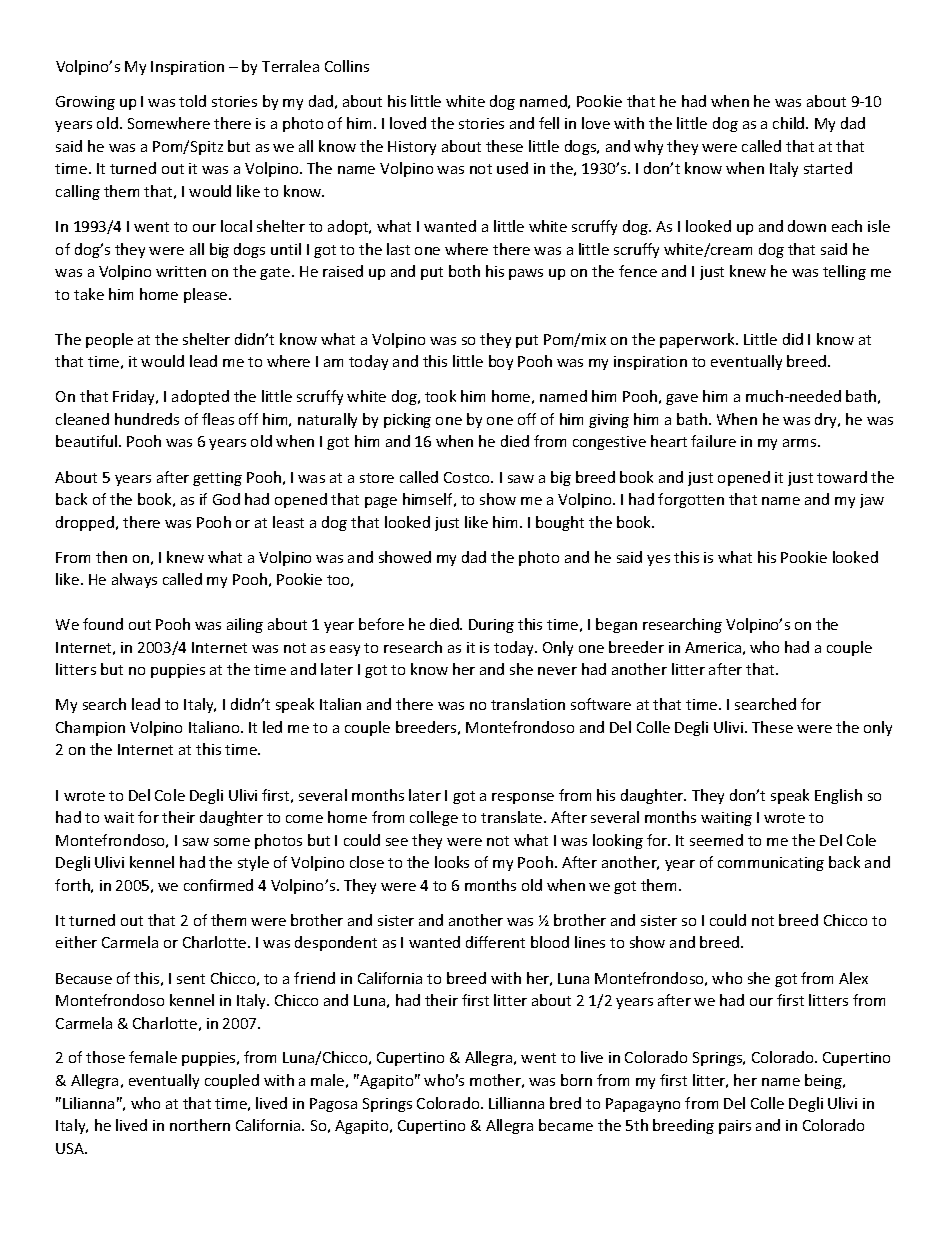 The image size is (952, 1233). Describe the element at coordinates (771, 864) in the document. I see `communicating` at that location.
